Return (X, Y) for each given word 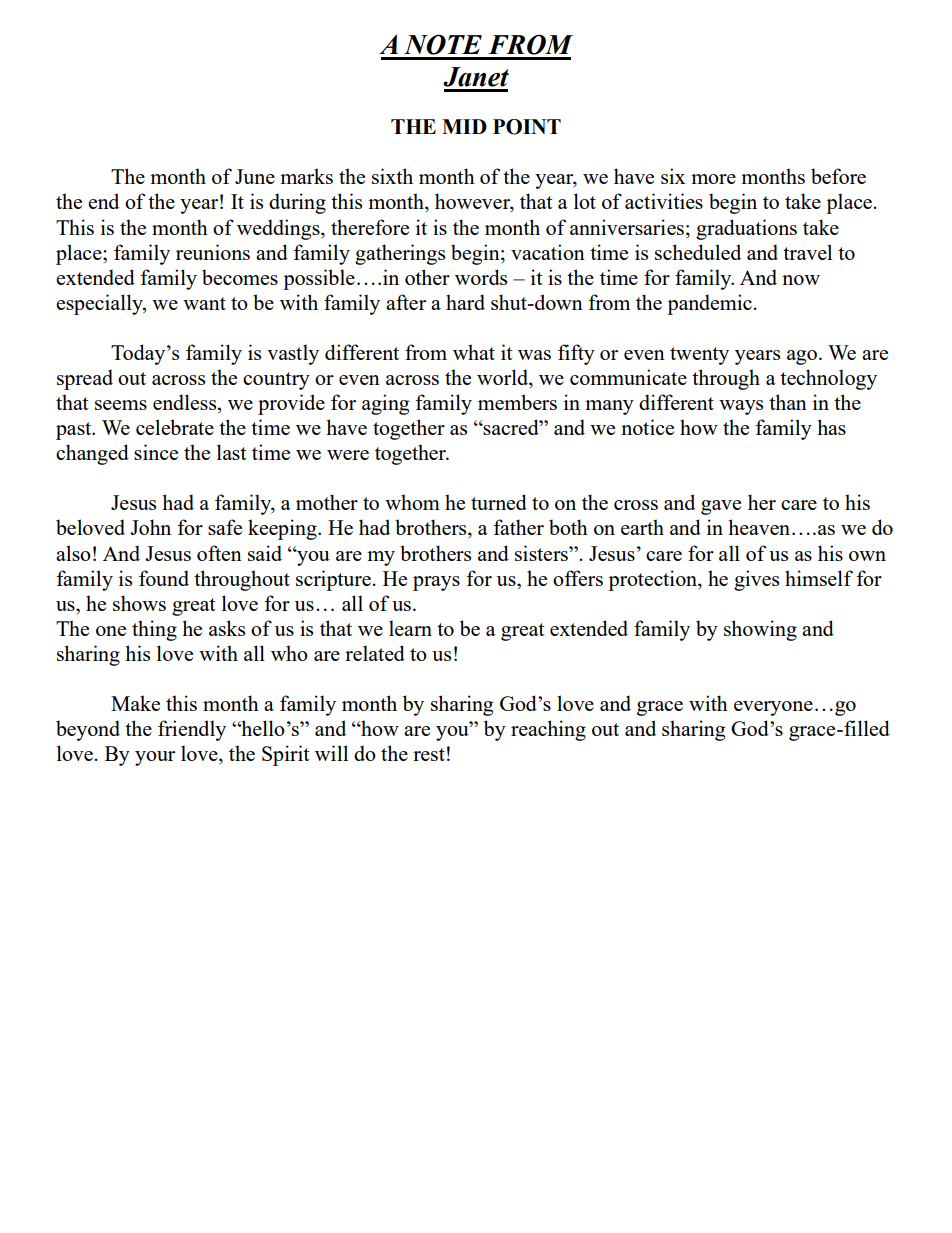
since (156, 452)
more (713, 179)
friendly (192, 730)
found (164, 578)
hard (465, 302)
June (255, 176)
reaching (548, 730)
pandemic (709, 304)
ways (741, 407)
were (348, 455)
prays (436, 583)
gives (756, 580)
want (204, 303)
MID (464, 126)
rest (429, 754)
